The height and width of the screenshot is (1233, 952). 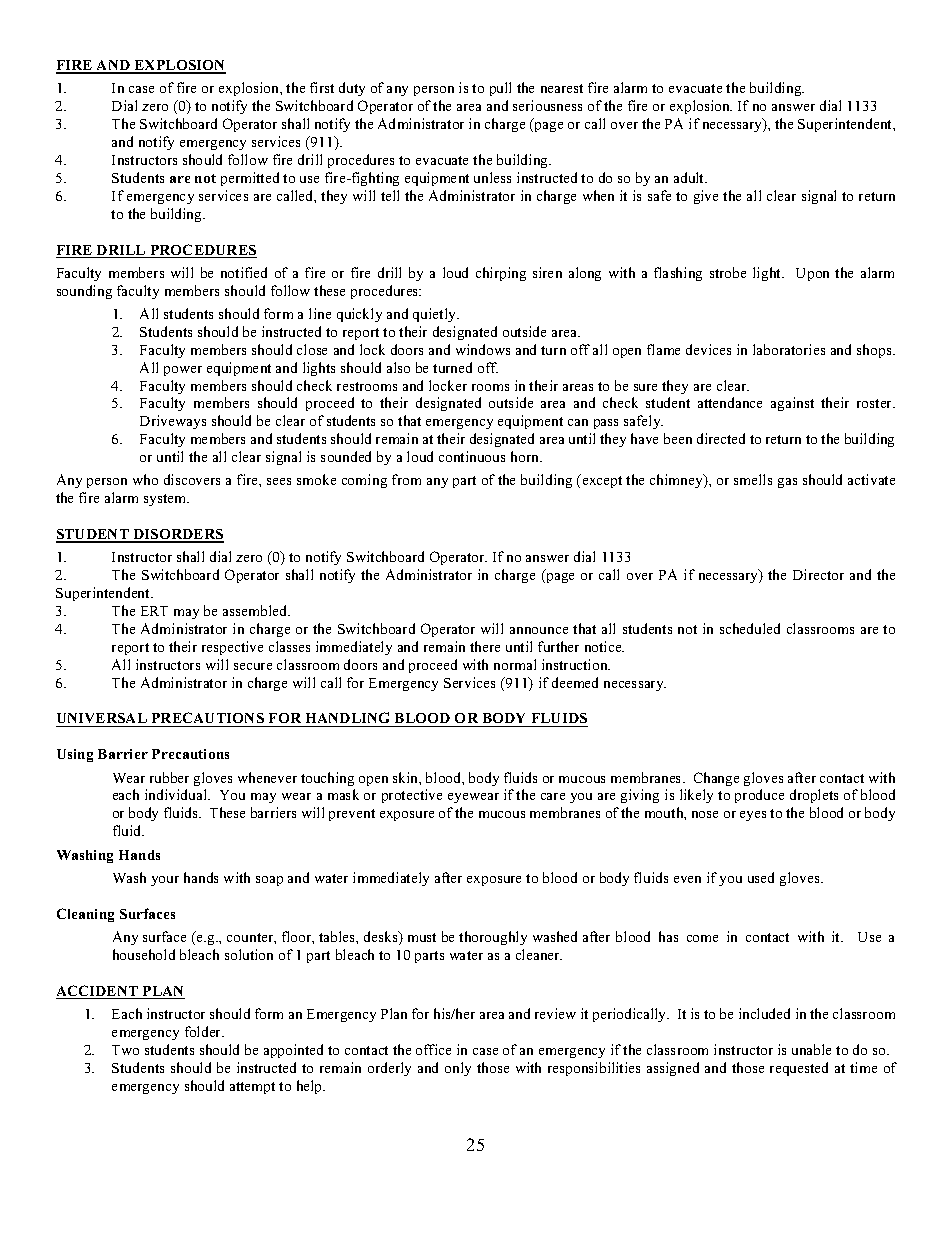 What do you see at coordinates (412, 796) in the screenshot?
I see `protective` at bounding box center [412, 796].
